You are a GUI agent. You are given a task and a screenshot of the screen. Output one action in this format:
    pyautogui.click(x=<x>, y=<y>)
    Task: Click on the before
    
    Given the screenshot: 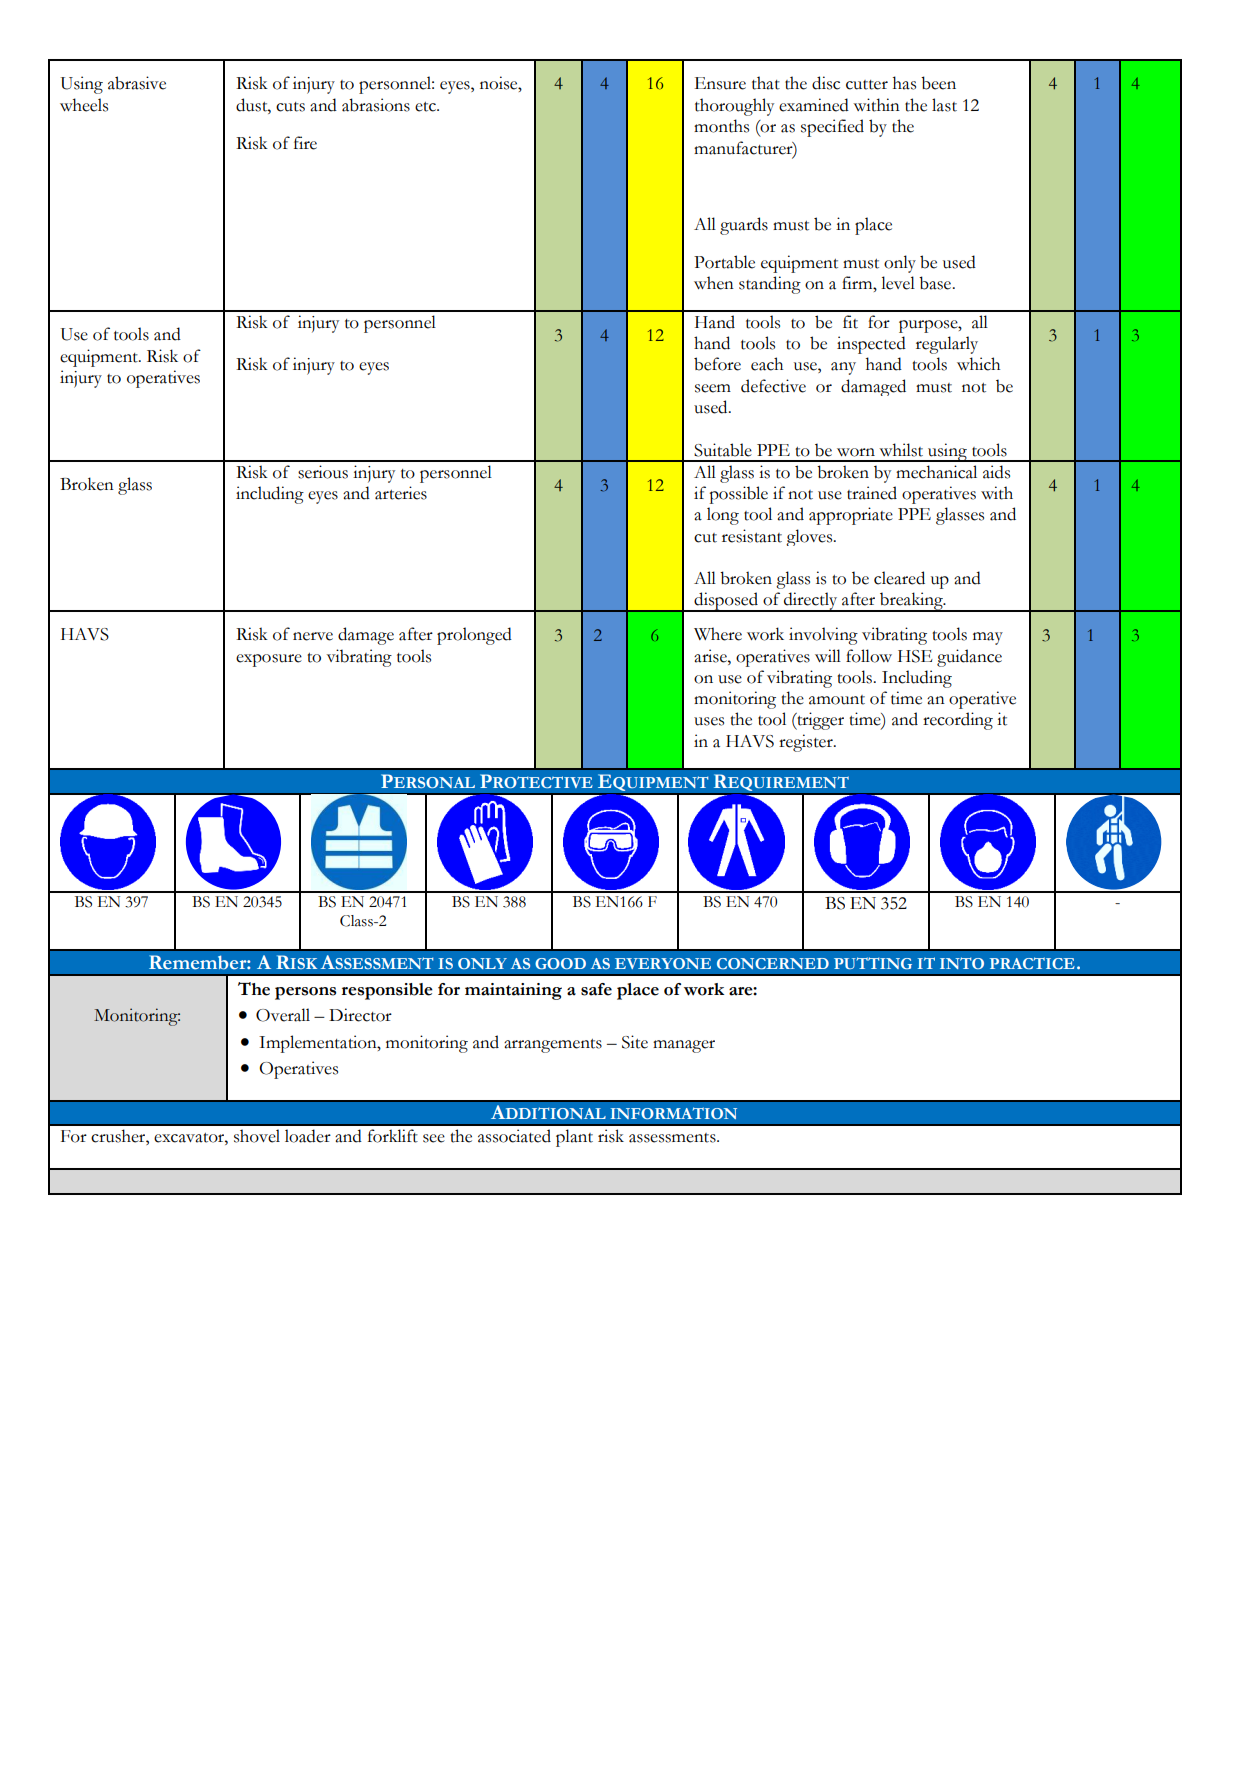 What is the action you would take?
    pyautogui.click(x=717, y=364)
